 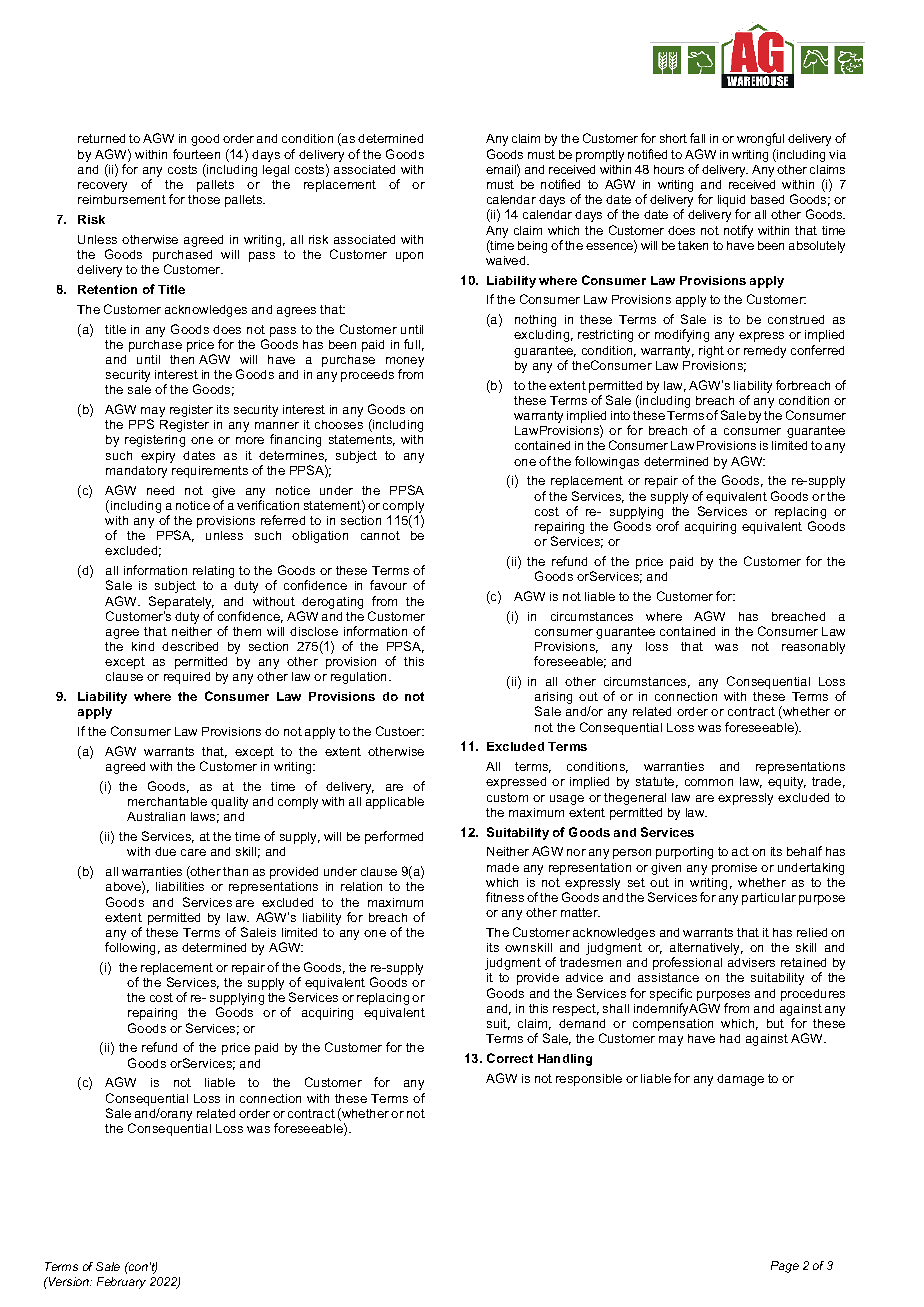 What do you see at coordinates (767, 199) in the page?
I see `based` at bounding box center [767, 199].
